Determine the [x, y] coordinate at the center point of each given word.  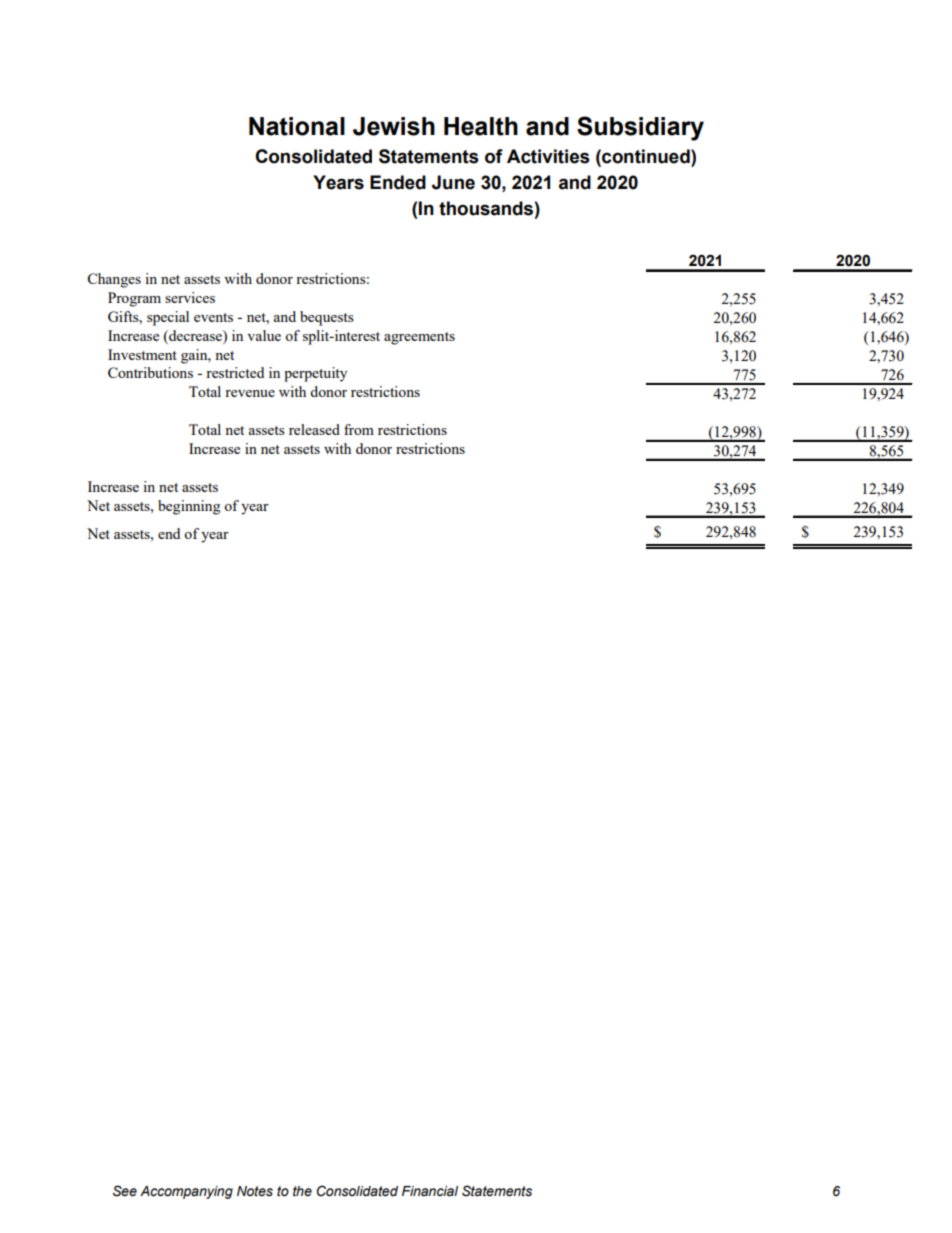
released [314, 429]
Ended [398, 182]
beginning [189, 507]
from [359, 429]
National [297, 126]
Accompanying [186, 1192]
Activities [548, 156]
